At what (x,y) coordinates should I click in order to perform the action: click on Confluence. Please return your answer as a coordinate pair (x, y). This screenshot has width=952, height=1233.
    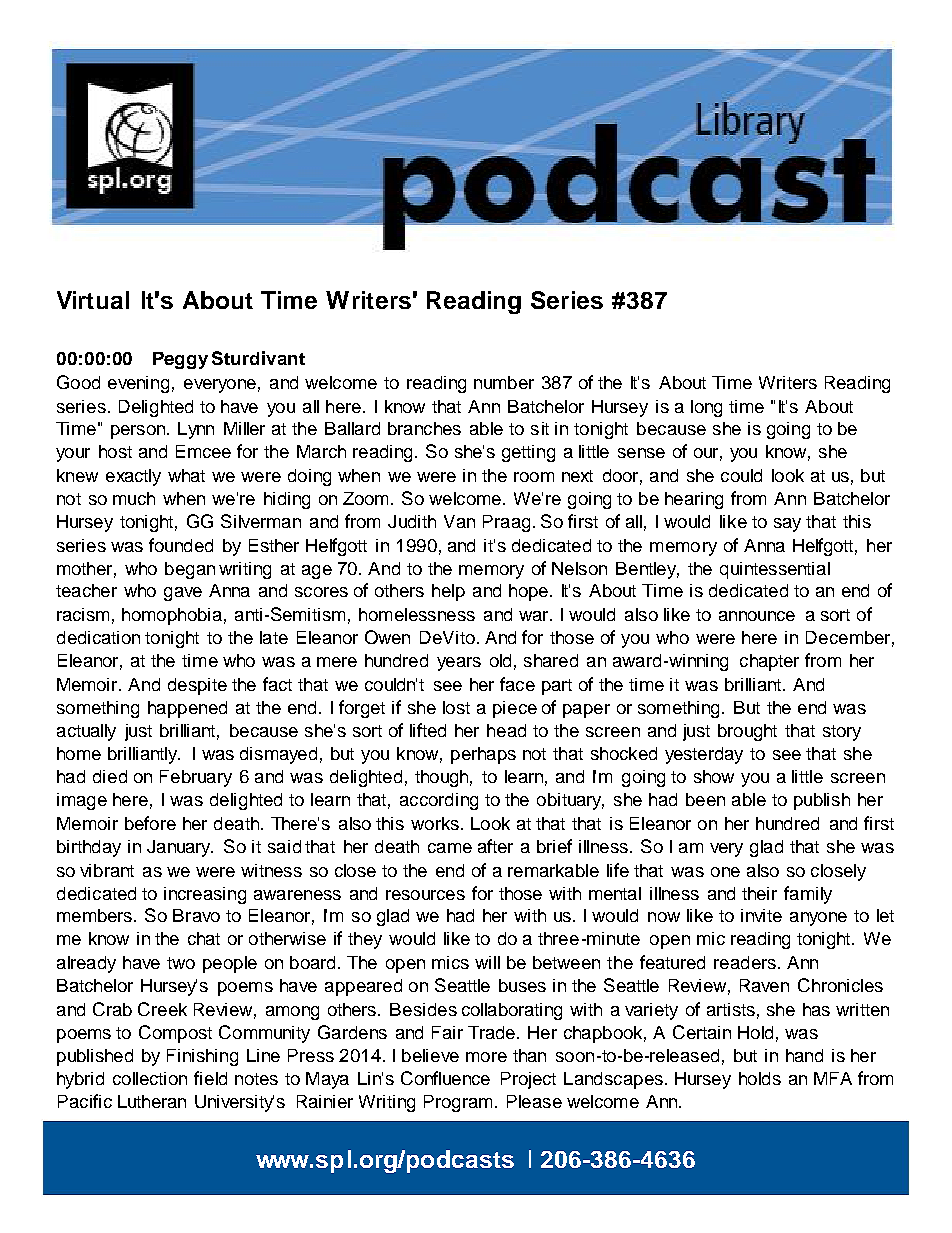
    Looking at the image, I should click on (445, 1078).
